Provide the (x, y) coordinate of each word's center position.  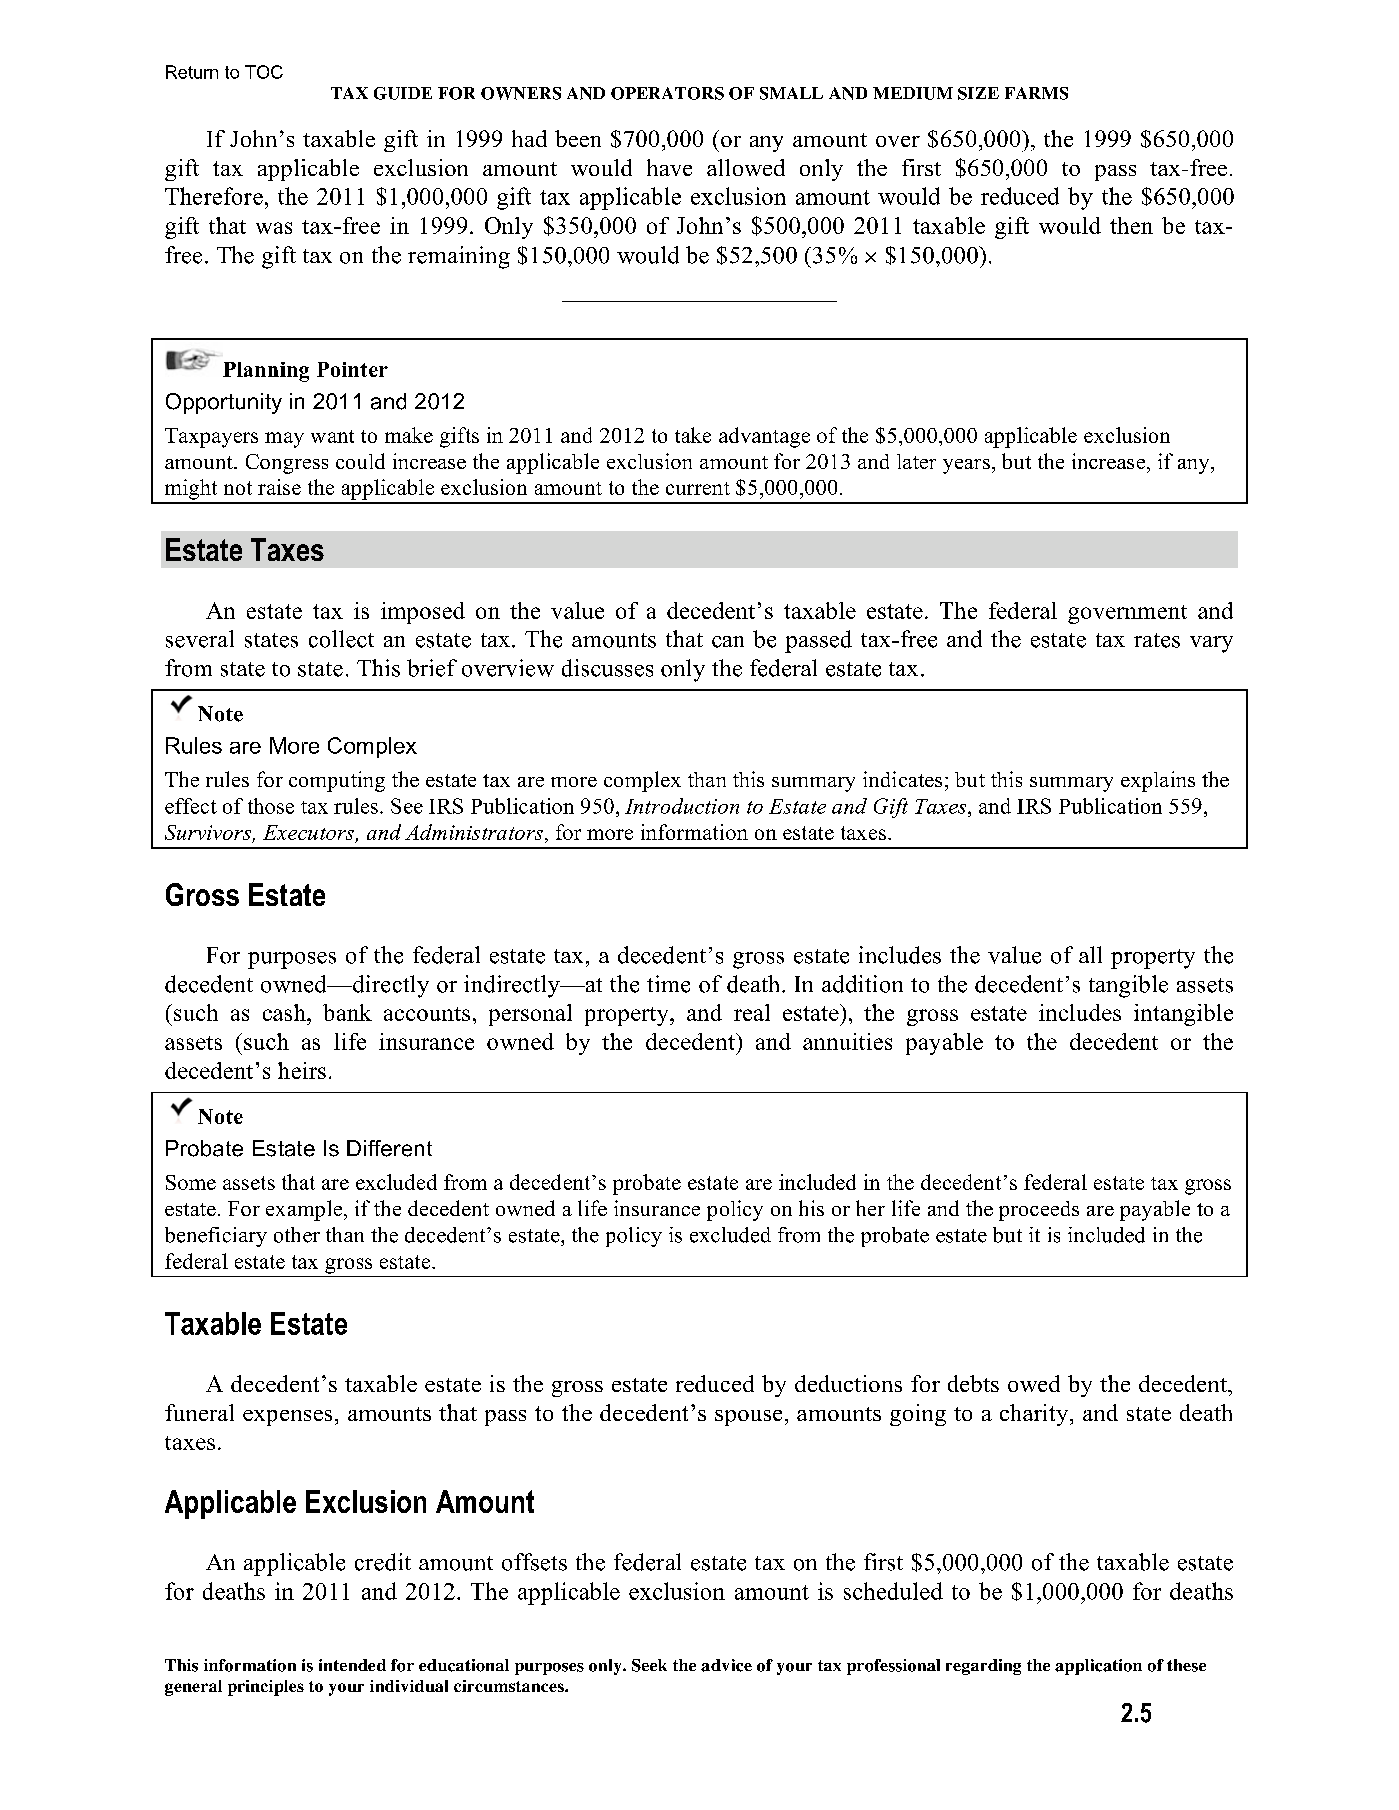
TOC (264, 72)
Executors (308, 832)
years (966, 466)
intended (352, 1665)
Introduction (682, 806)
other (297, 1235)
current (698, 488)
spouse (748, 1418)
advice (726, 1665)
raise (279, 487)
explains (1158, 781)
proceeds (1039, 1211)
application (1098, 1667)
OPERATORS (667, 93)
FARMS (1036, 93)
